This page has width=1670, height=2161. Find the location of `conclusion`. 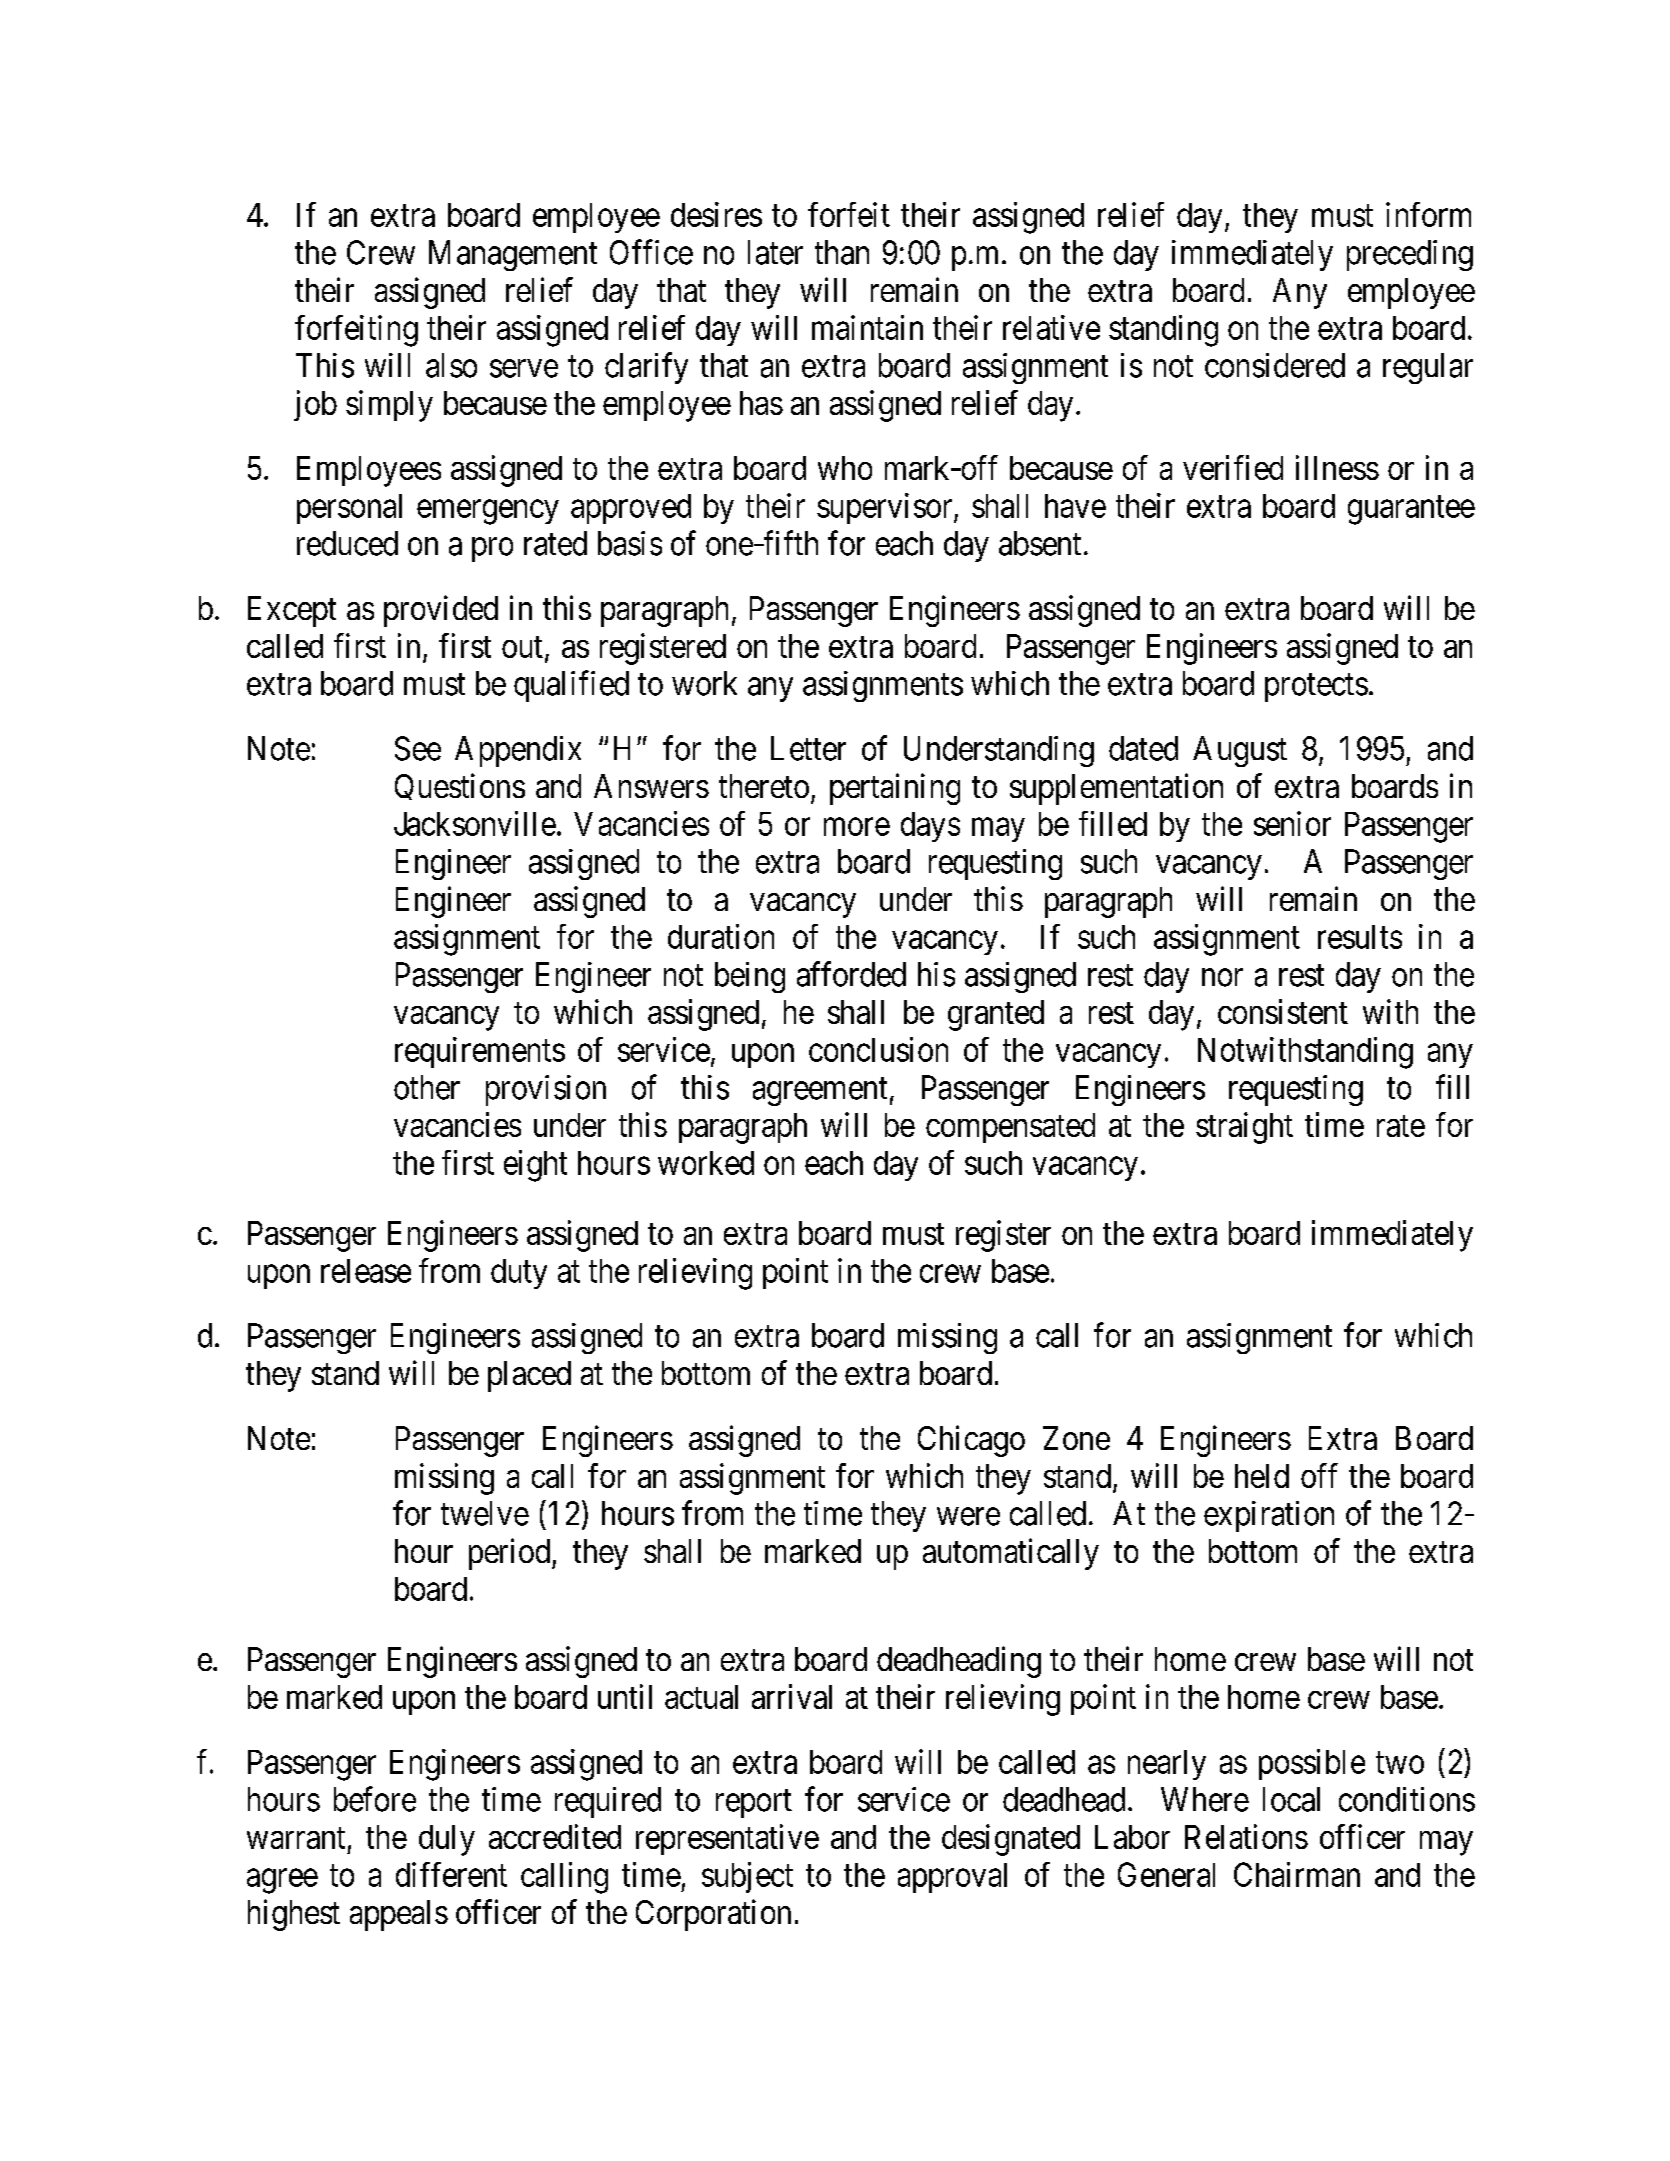

conclusion is located at coordinates (878, 1049).
